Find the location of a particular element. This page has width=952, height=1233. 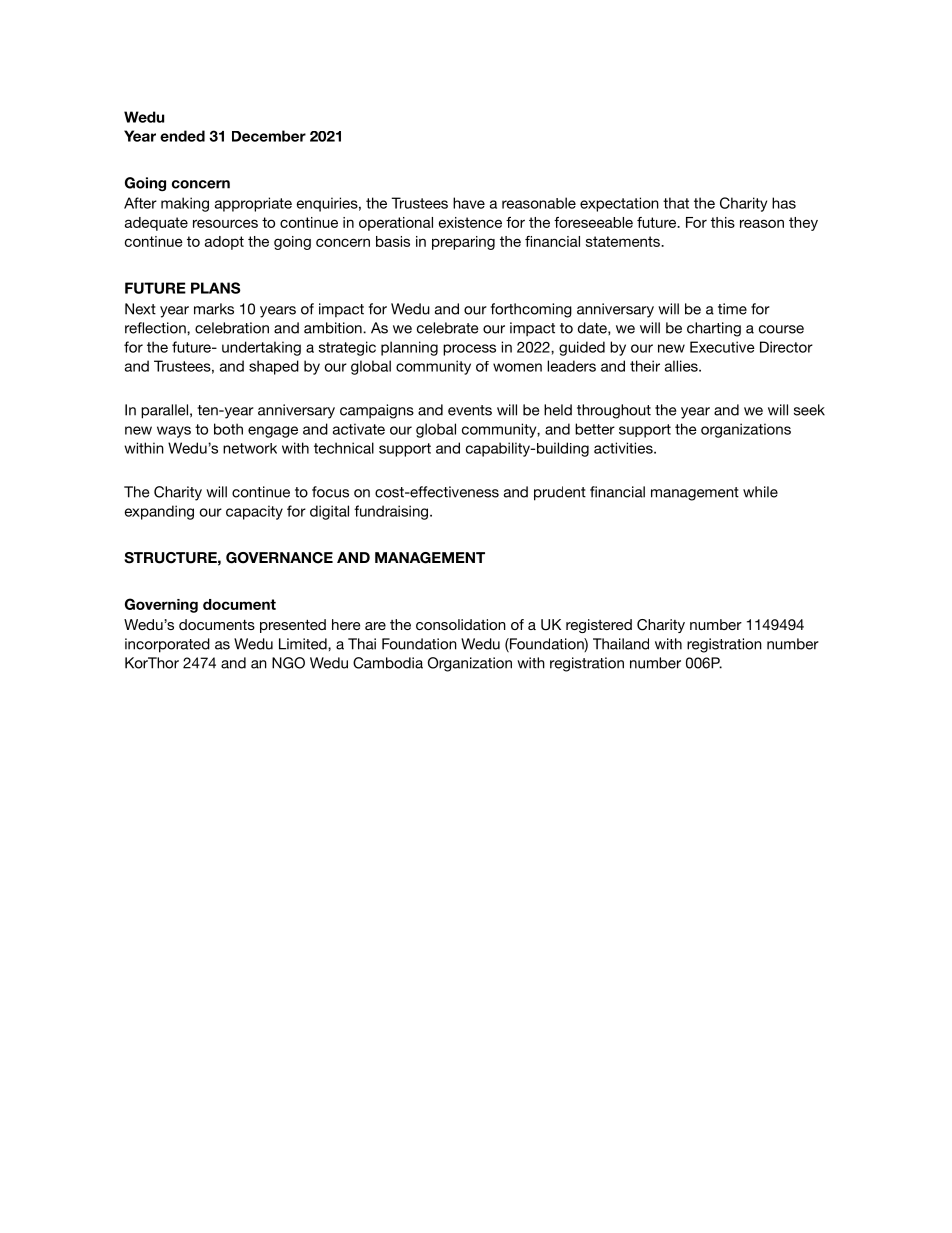

parallel is located at coordinates (164, 411).
